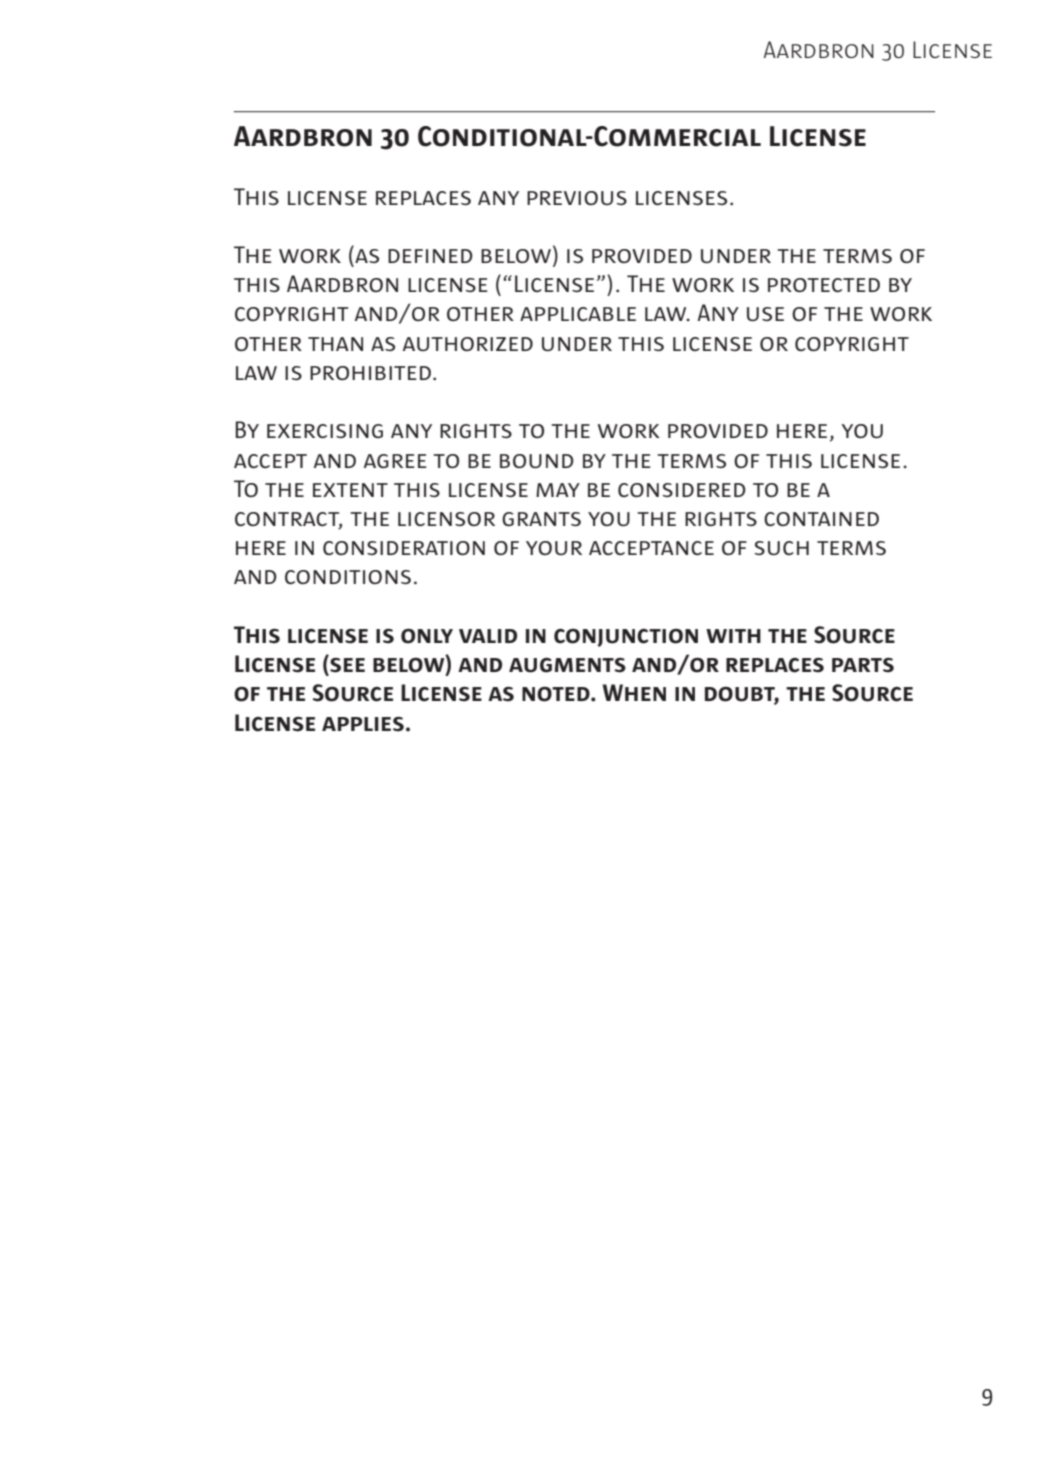 This document has height=1461, width=1052. I want to click on applicable, so click(578, 314).
